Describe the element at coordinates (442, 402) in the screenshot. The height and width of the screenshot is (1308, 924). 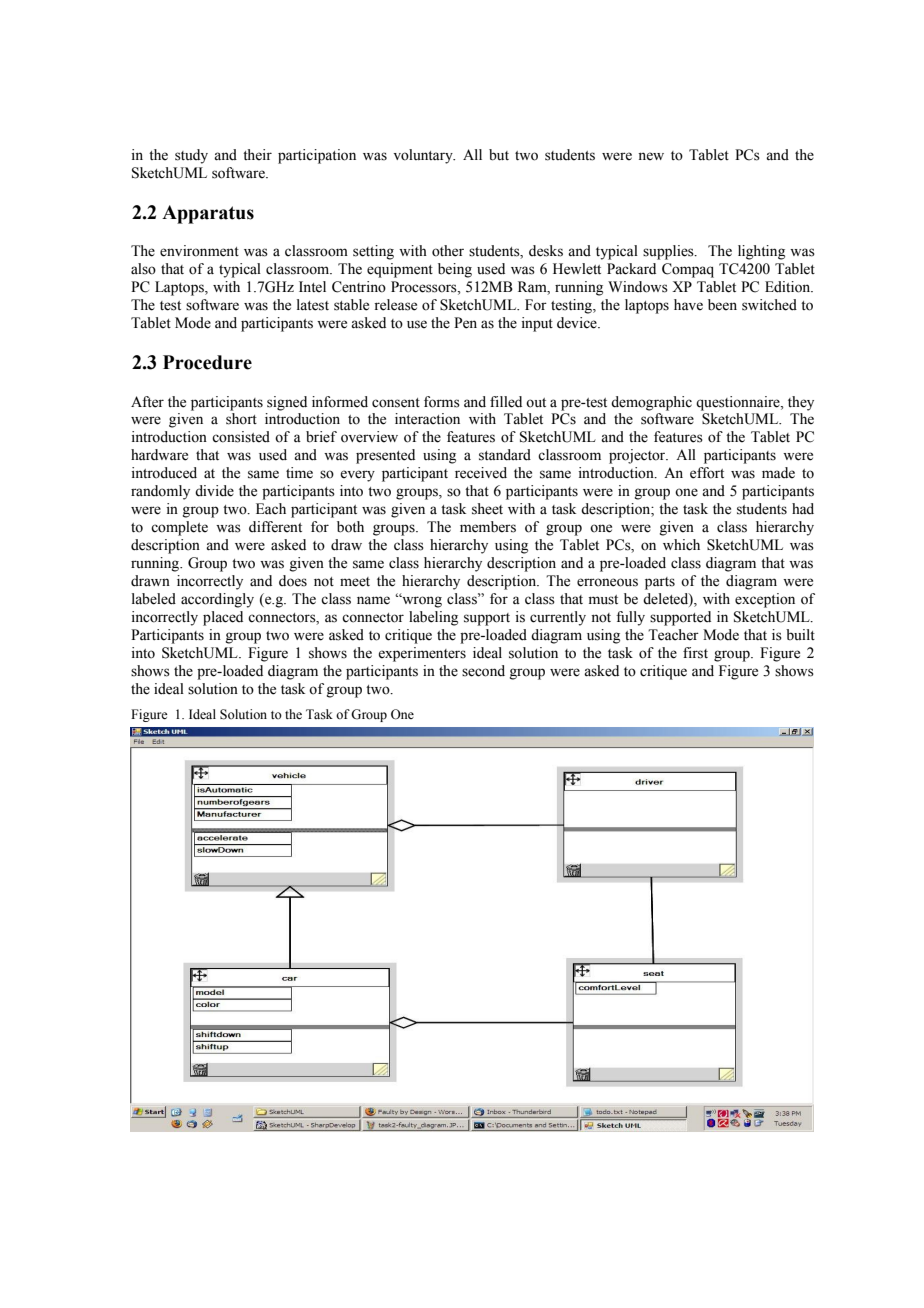
I see `forms` at that location.
